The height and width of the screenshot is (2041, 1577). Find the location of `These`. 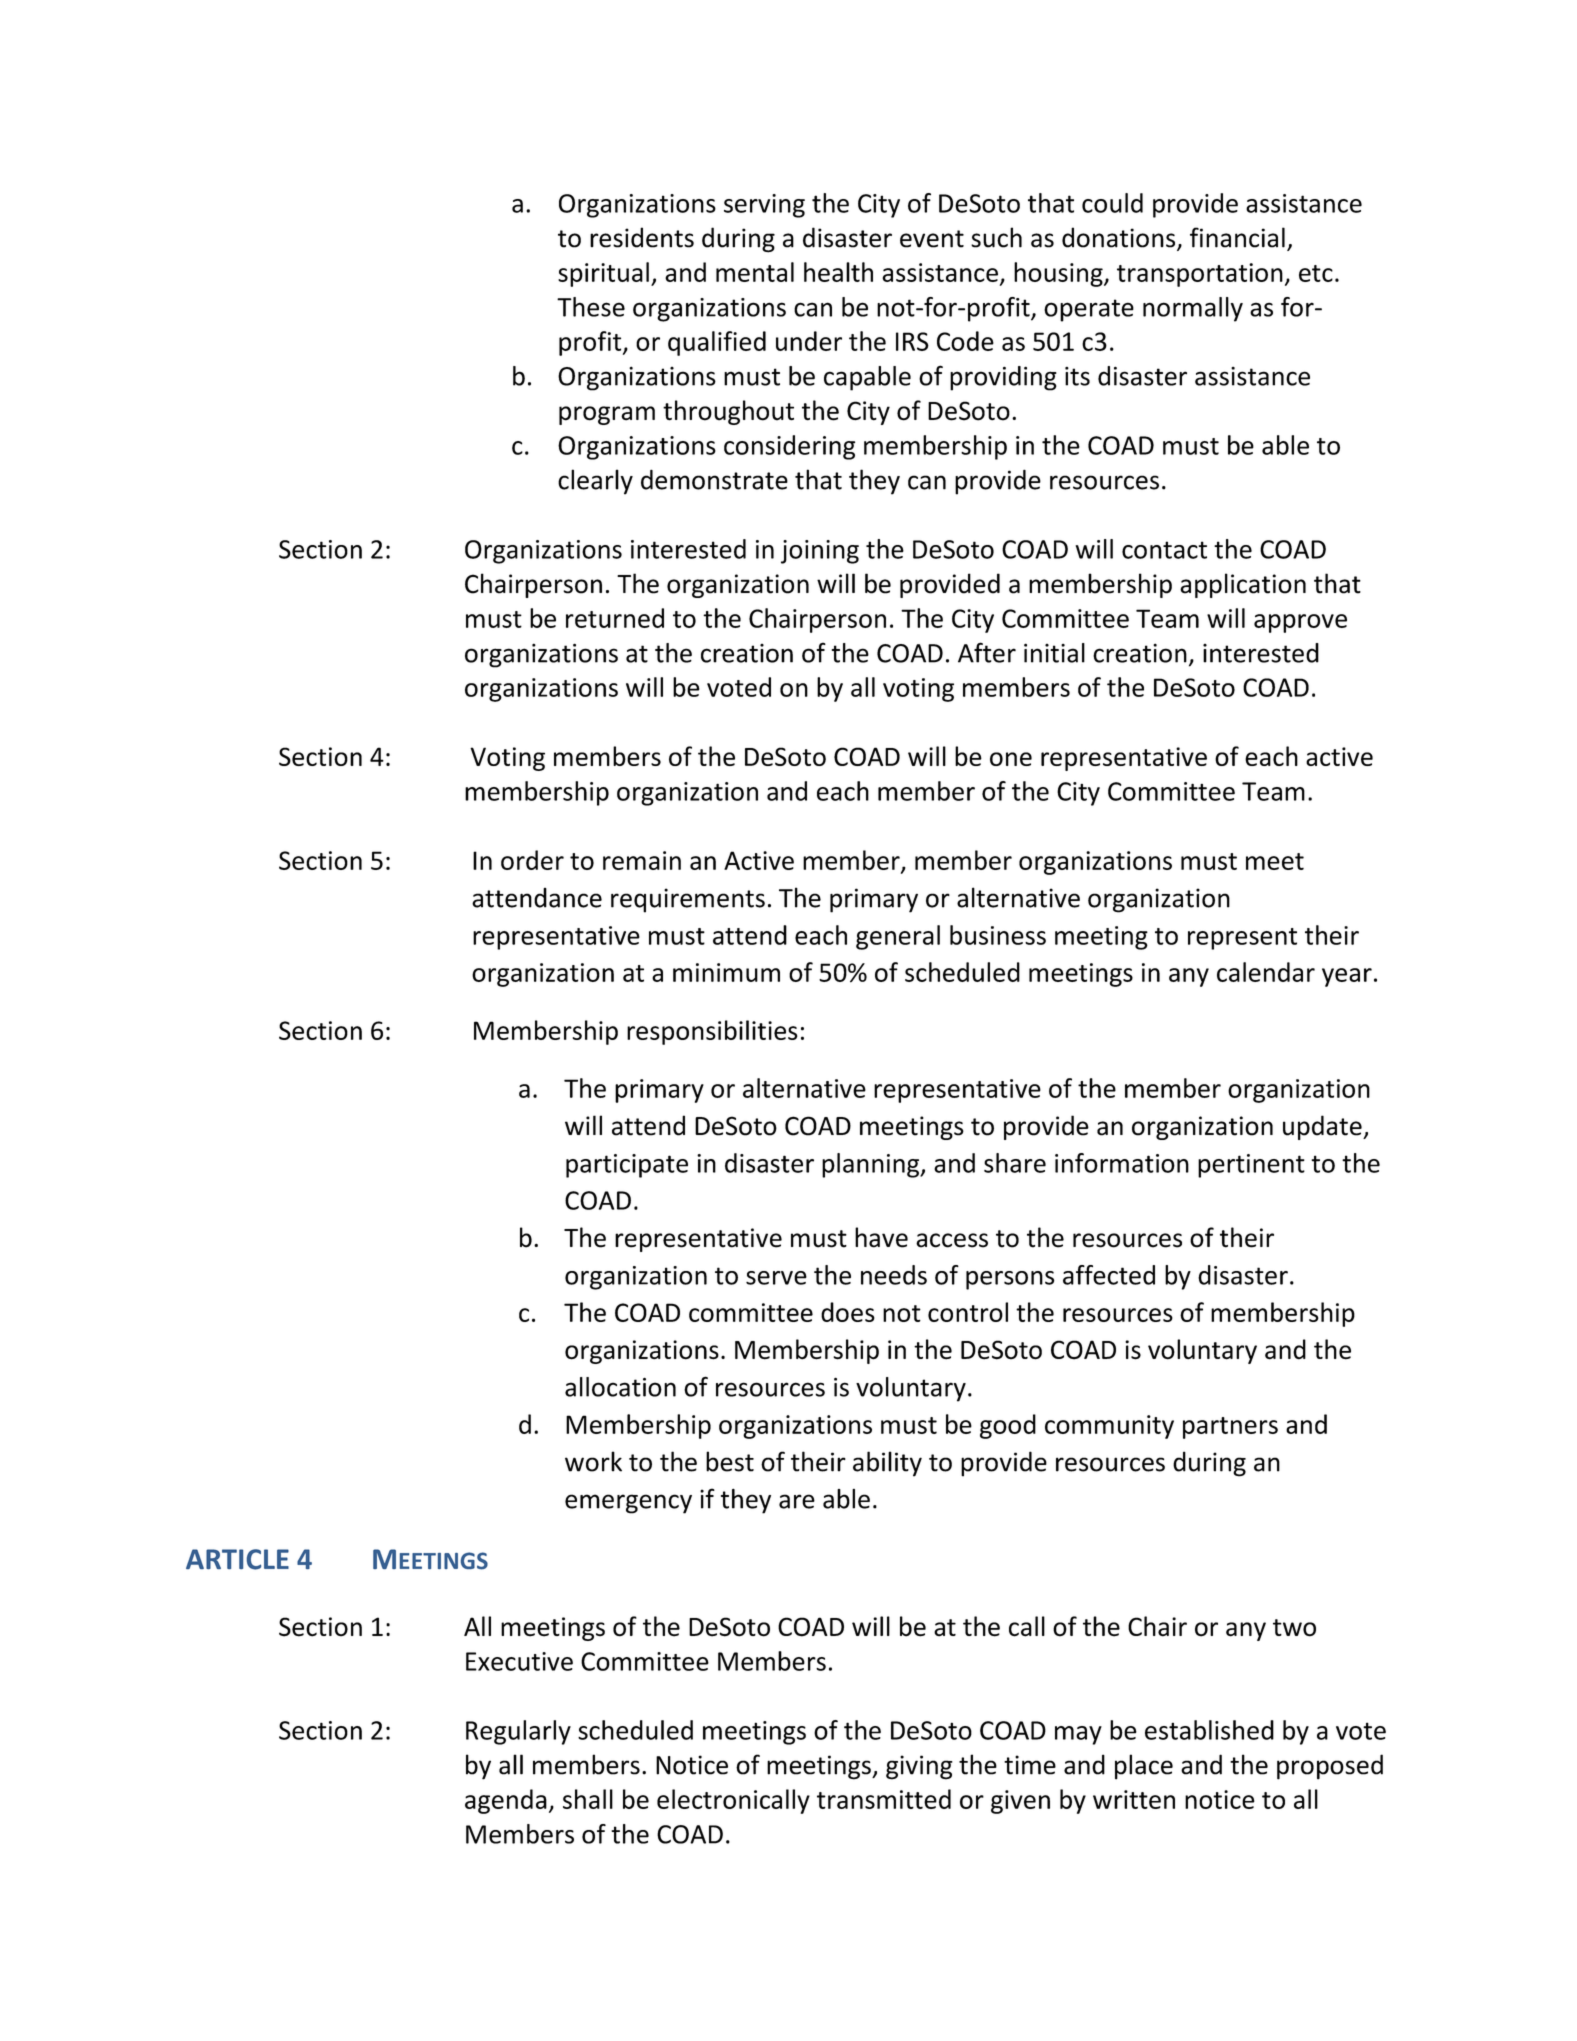

These is located at coordinates (591, 307).
